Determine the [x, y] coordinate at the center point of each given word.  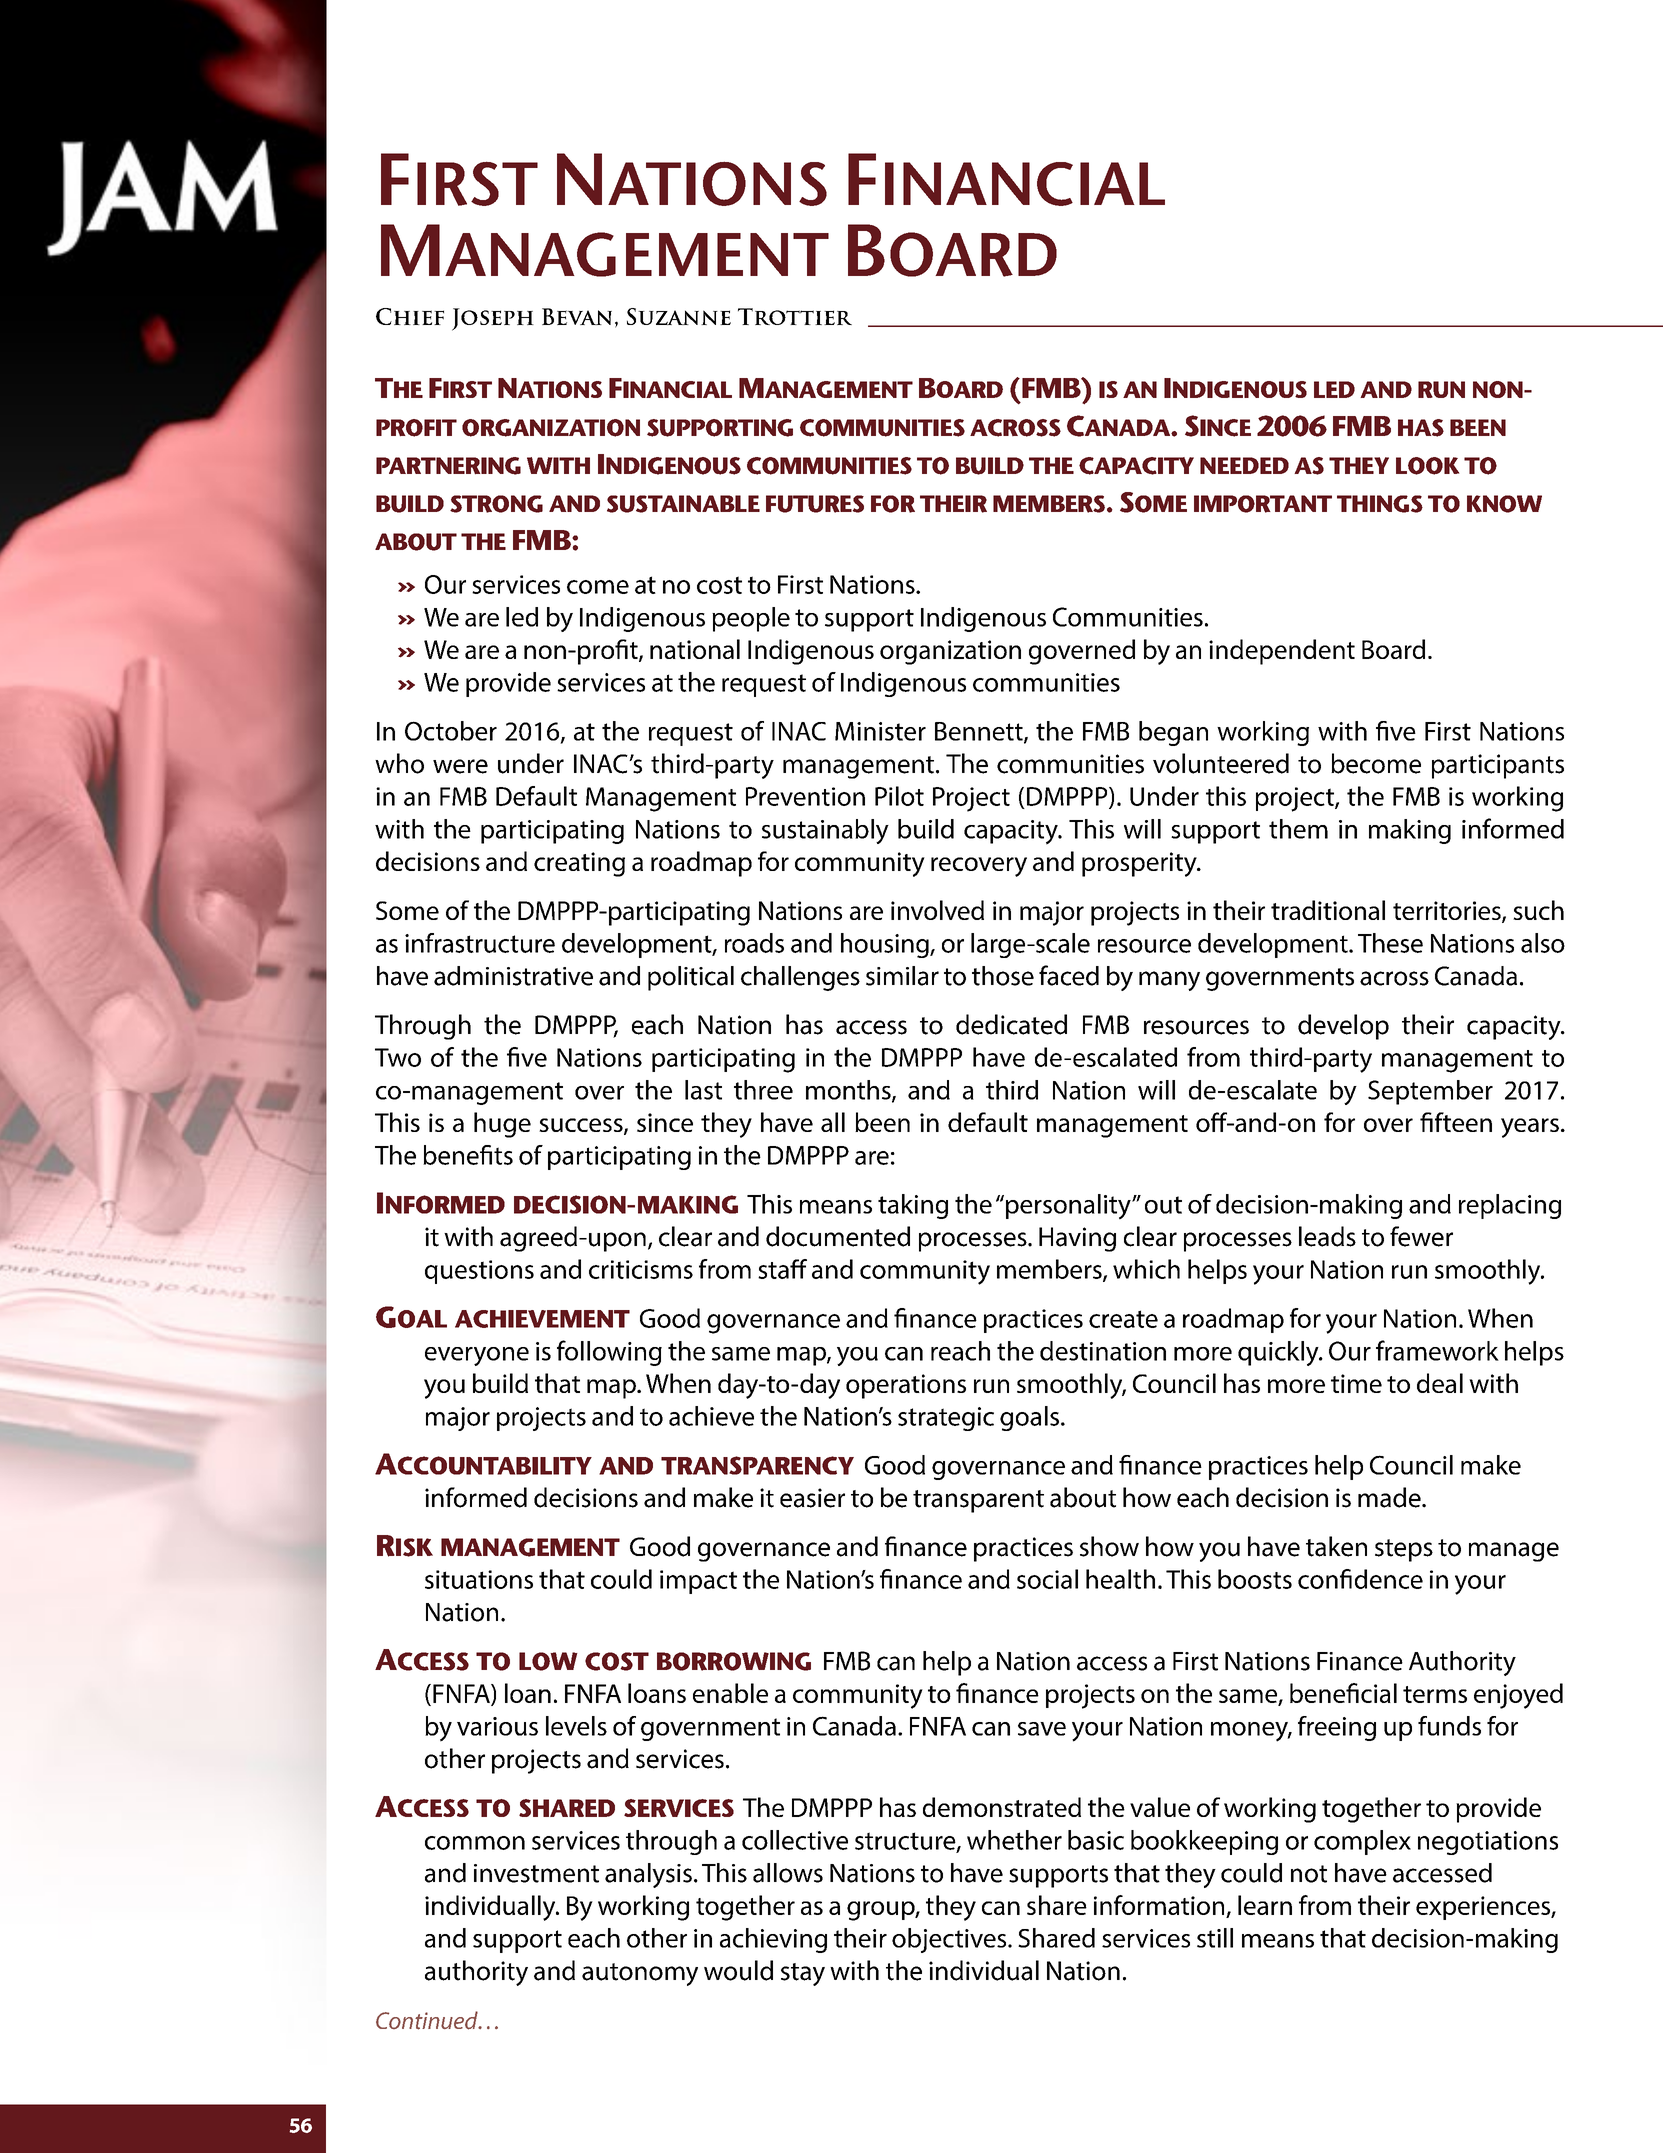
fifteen [1456, 1122]
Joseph [493, 319]
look [1427, 466]
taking [913, 1206]
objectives [950, 1940]
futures [815, 504]
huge [502, 1125]
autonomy [640, 1974]
